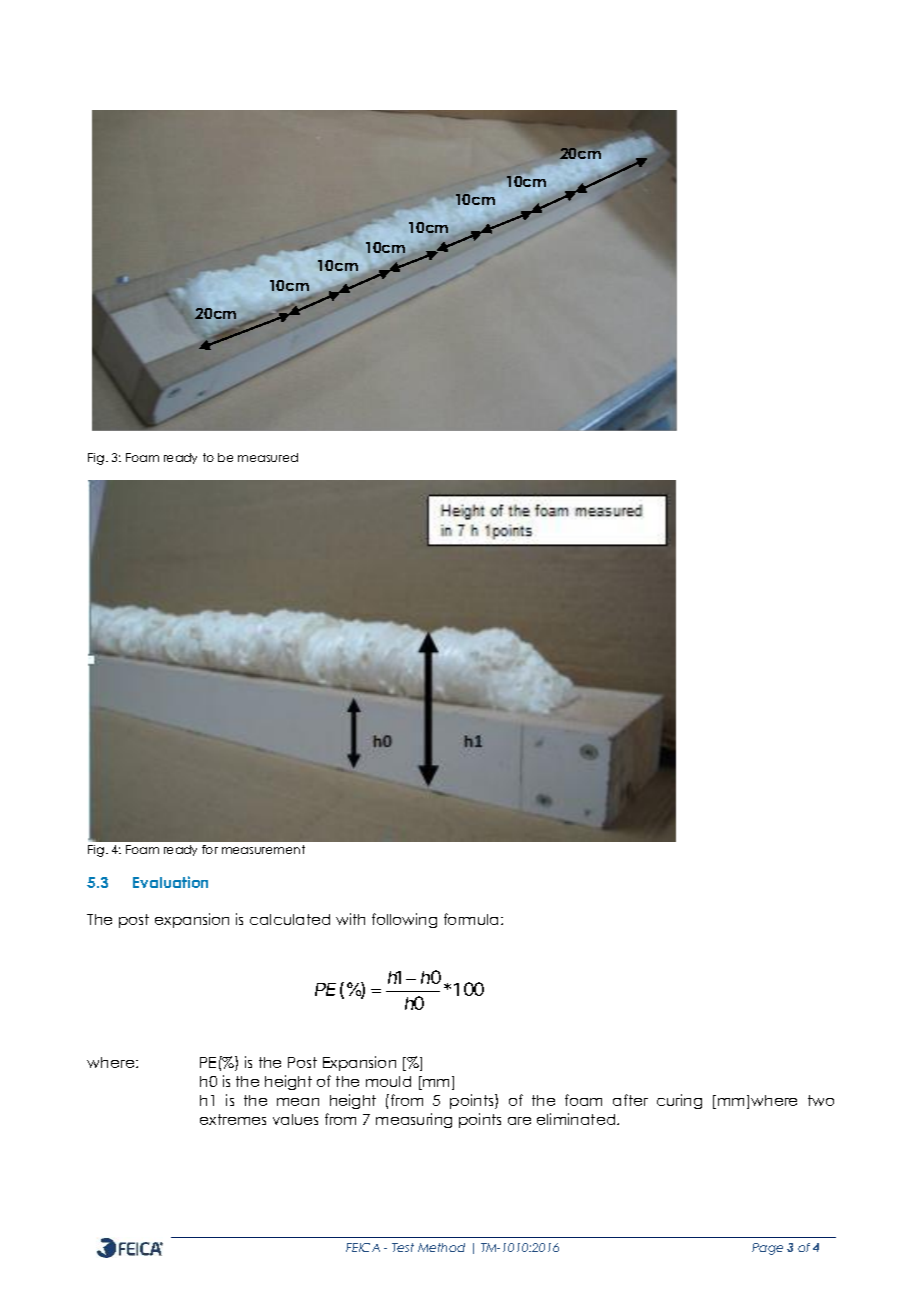  Describe the element at coordinates (290, 919) in the screenshot. I see `calculated` at that location.
